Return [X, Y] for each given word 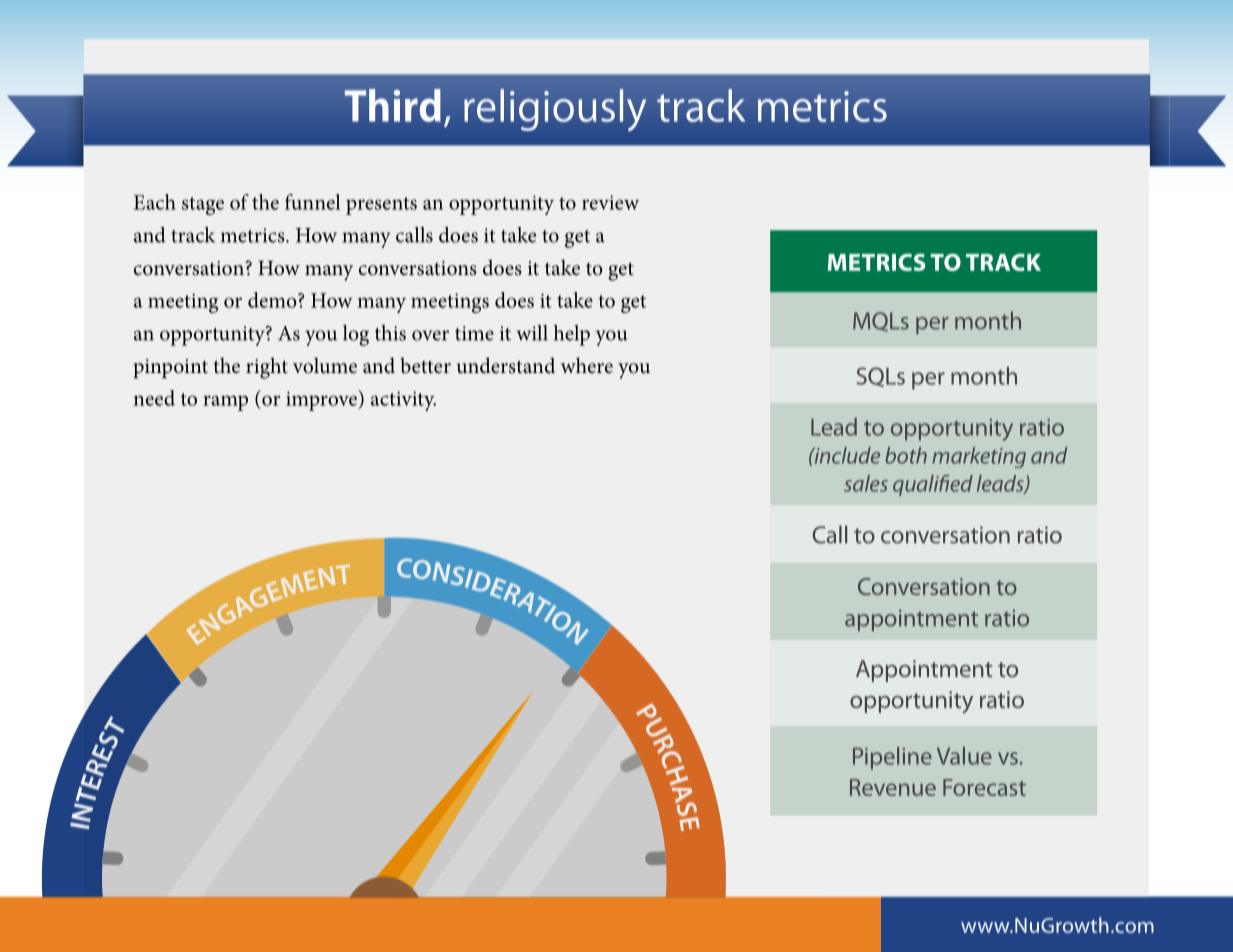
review [610, 202]
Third [393, 105]
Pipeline [892, 758]
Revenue [893, 787]
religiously [555, 110]
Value [964, 756]
